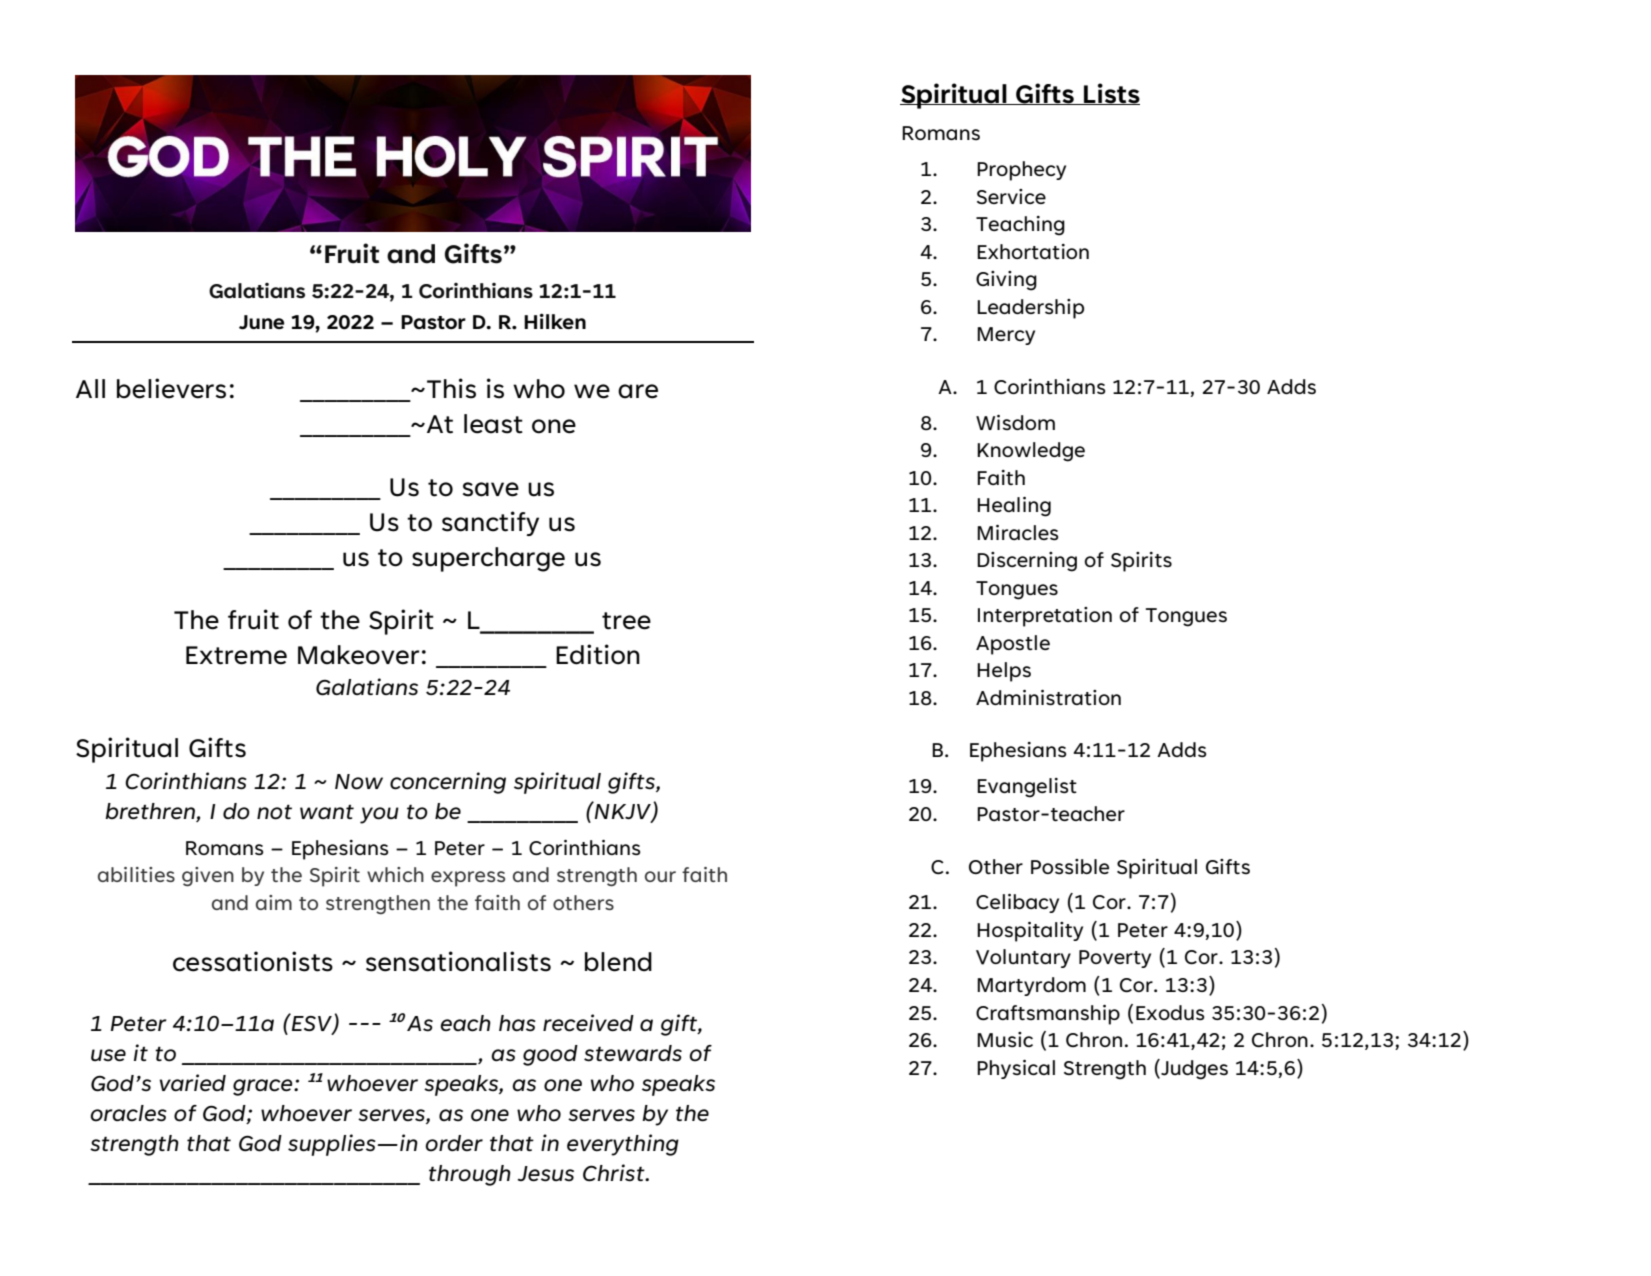 This document has height=1276, width=1651. What do you see at coordinates (623, 811) in the document?
I see `NKJV` at bounding box center [623, 811].
